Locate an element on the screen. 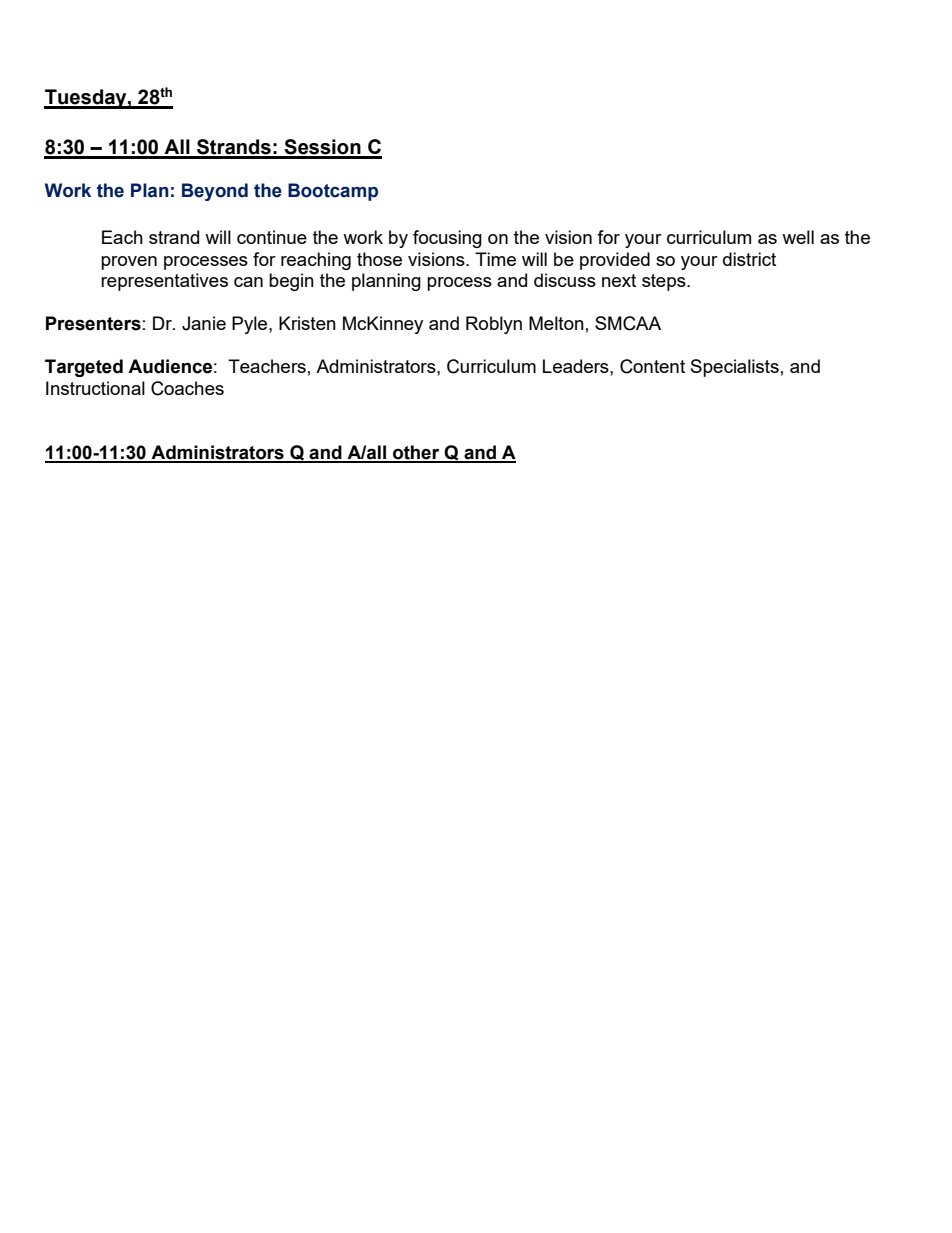  Beyond is located at coordinates (215, 192).
